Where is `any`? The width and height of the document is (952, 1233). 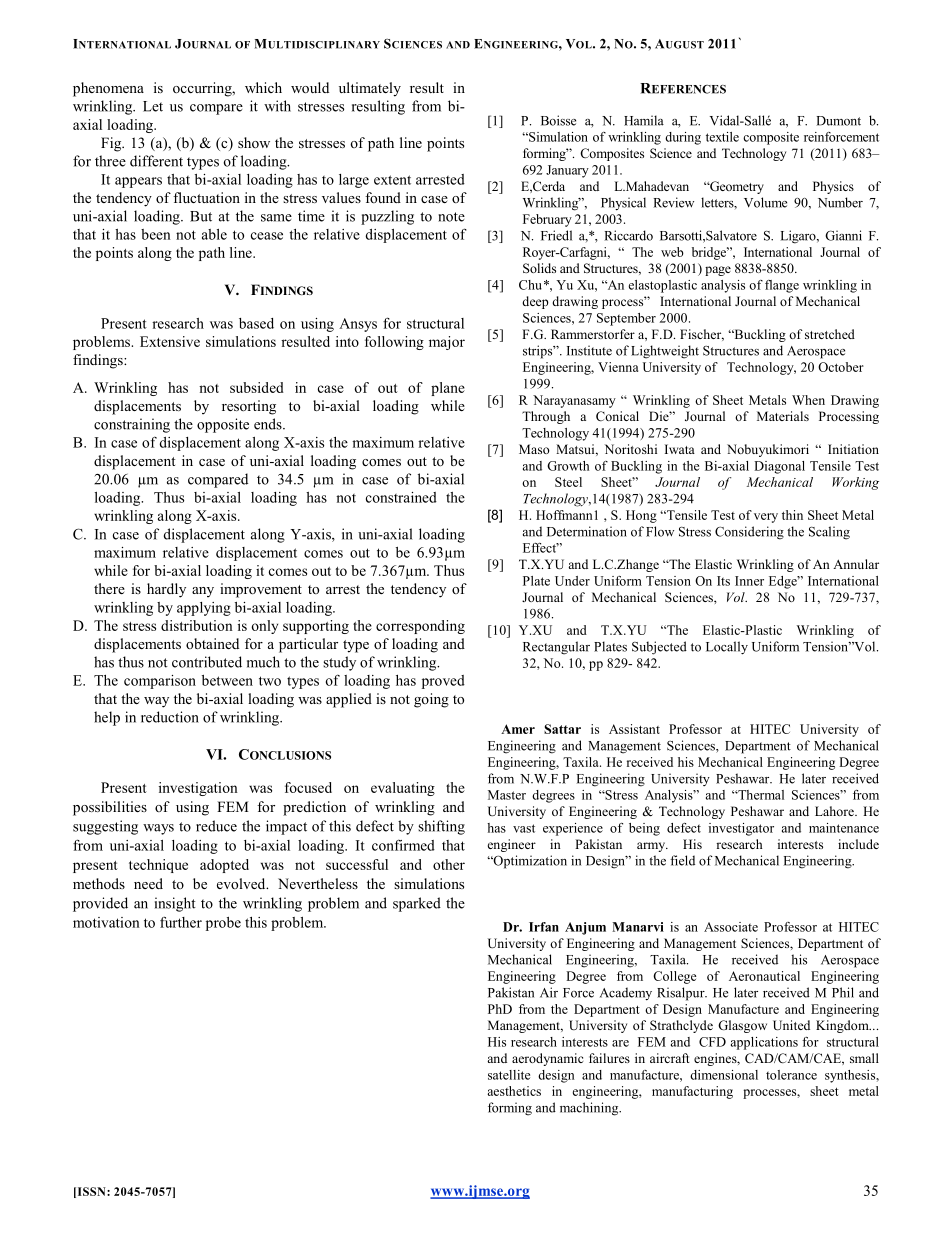 any is located at coordinates (203, 592).
